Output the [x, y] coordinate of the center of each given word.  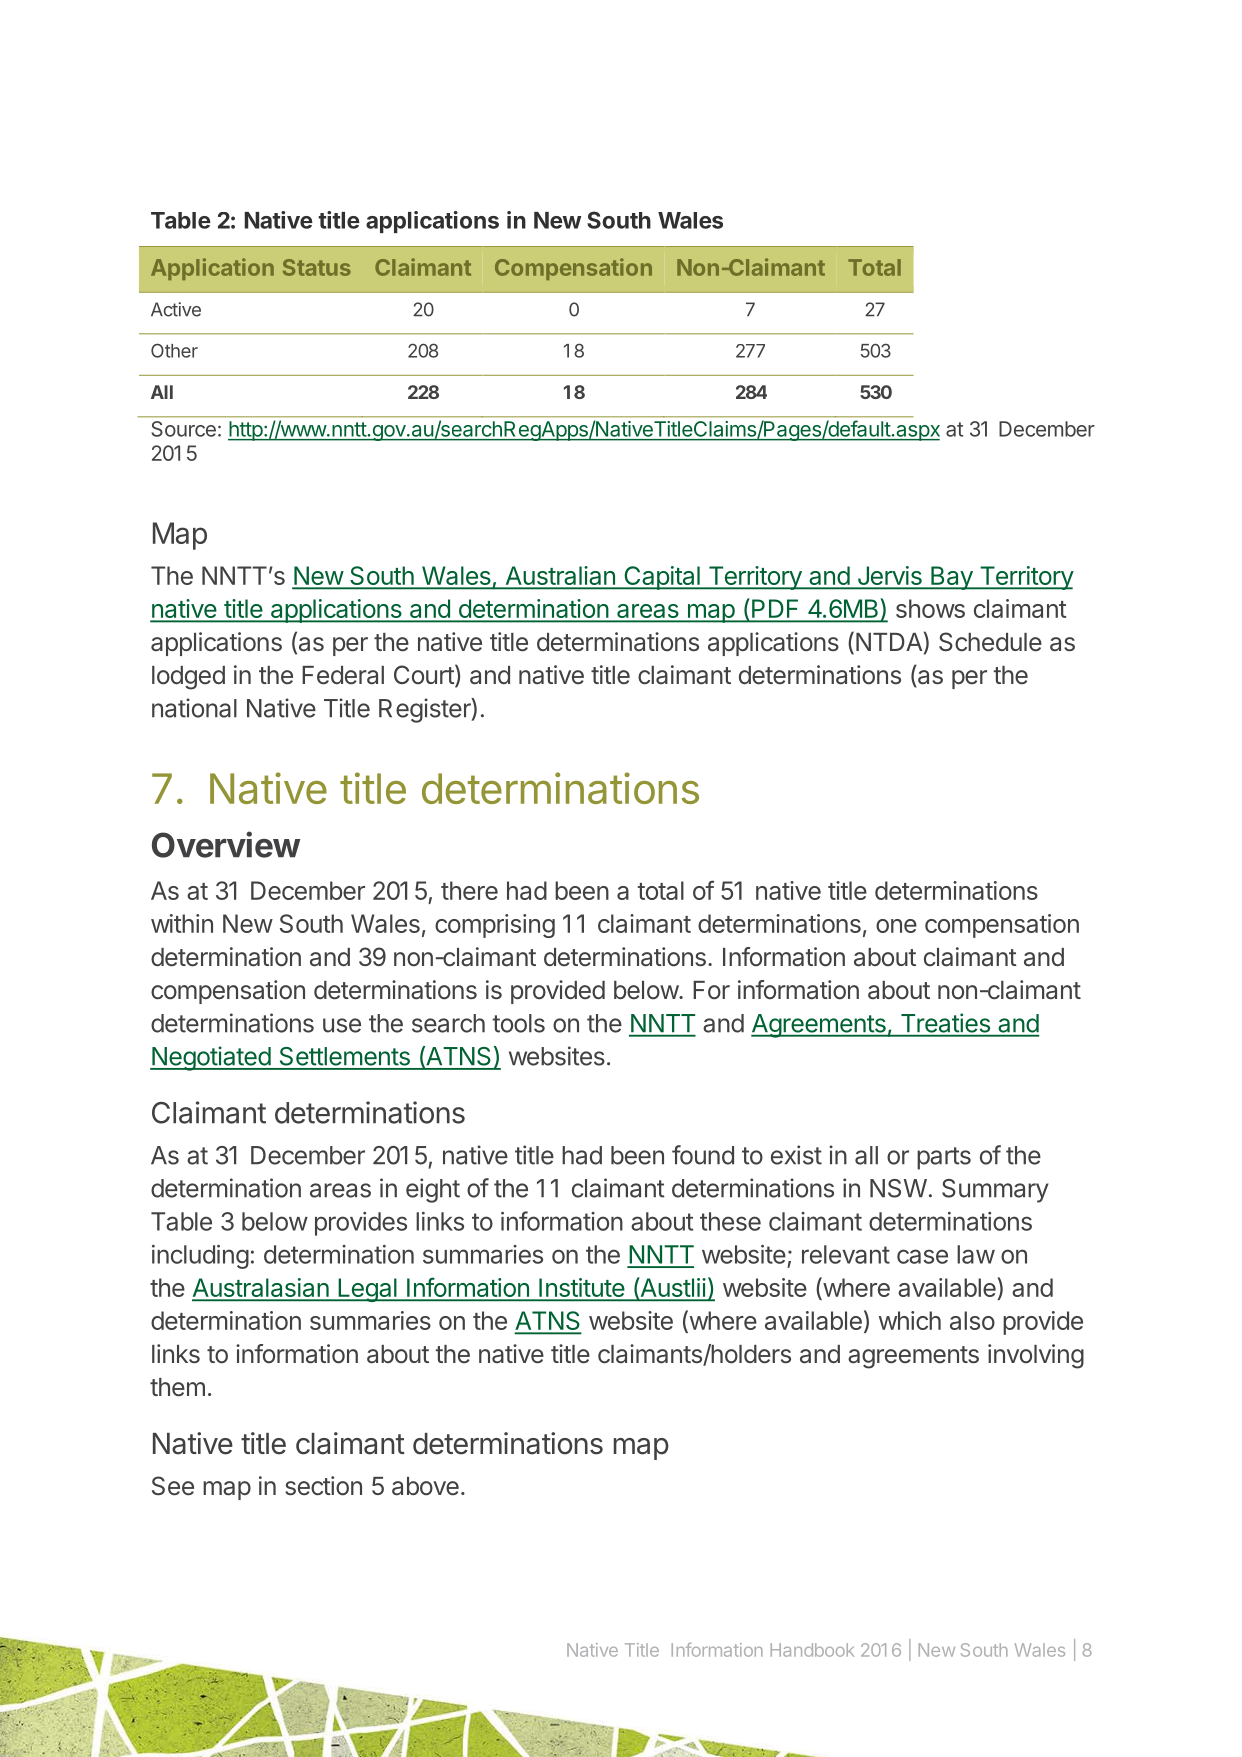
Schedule [990, 642]
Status [317, 267]
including [200, 1257]
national [194, 708]
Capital [662, 578]
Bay [952, 578]
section [323, 1486]
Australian [560, 577]
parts [944, 1158]
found [703, 1155]
